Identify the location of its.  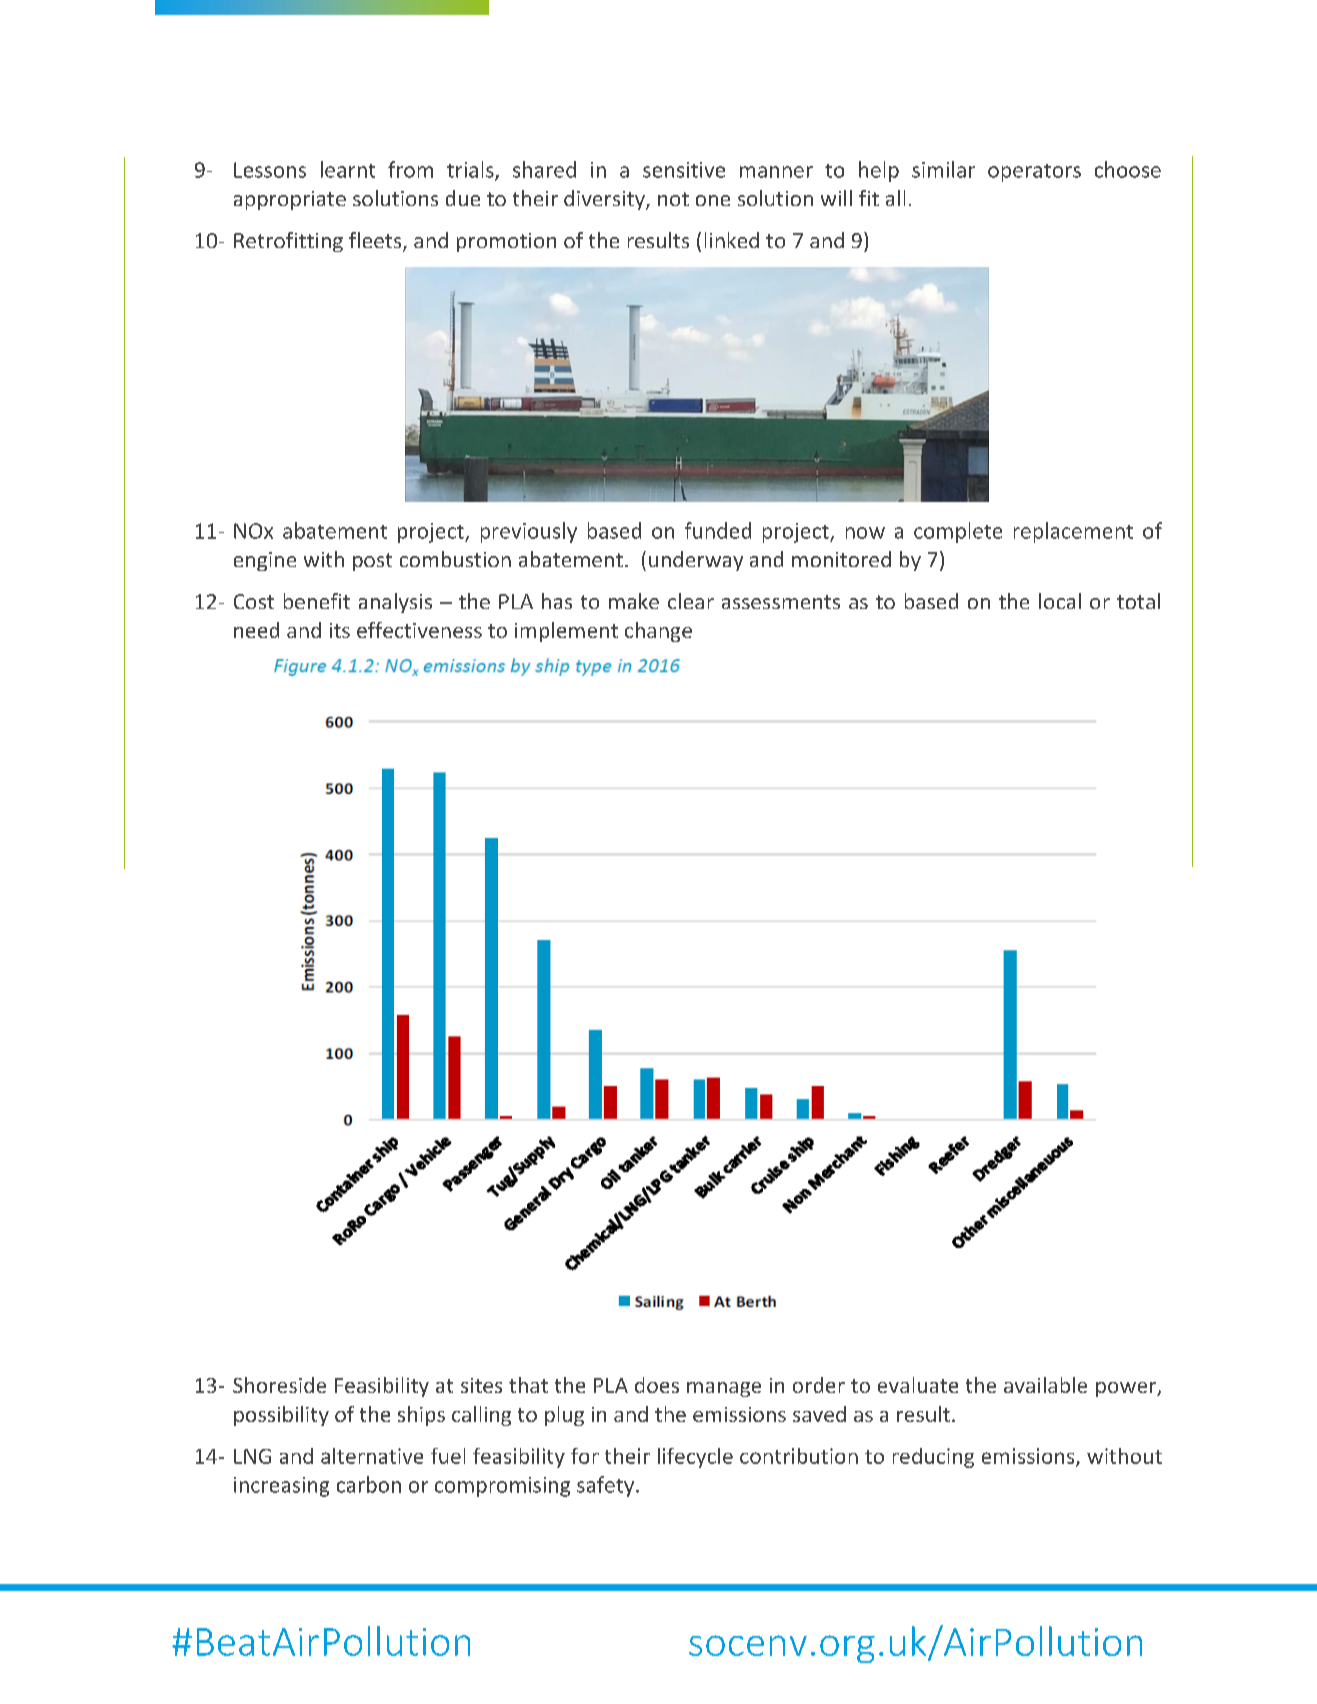
(340, 630).
